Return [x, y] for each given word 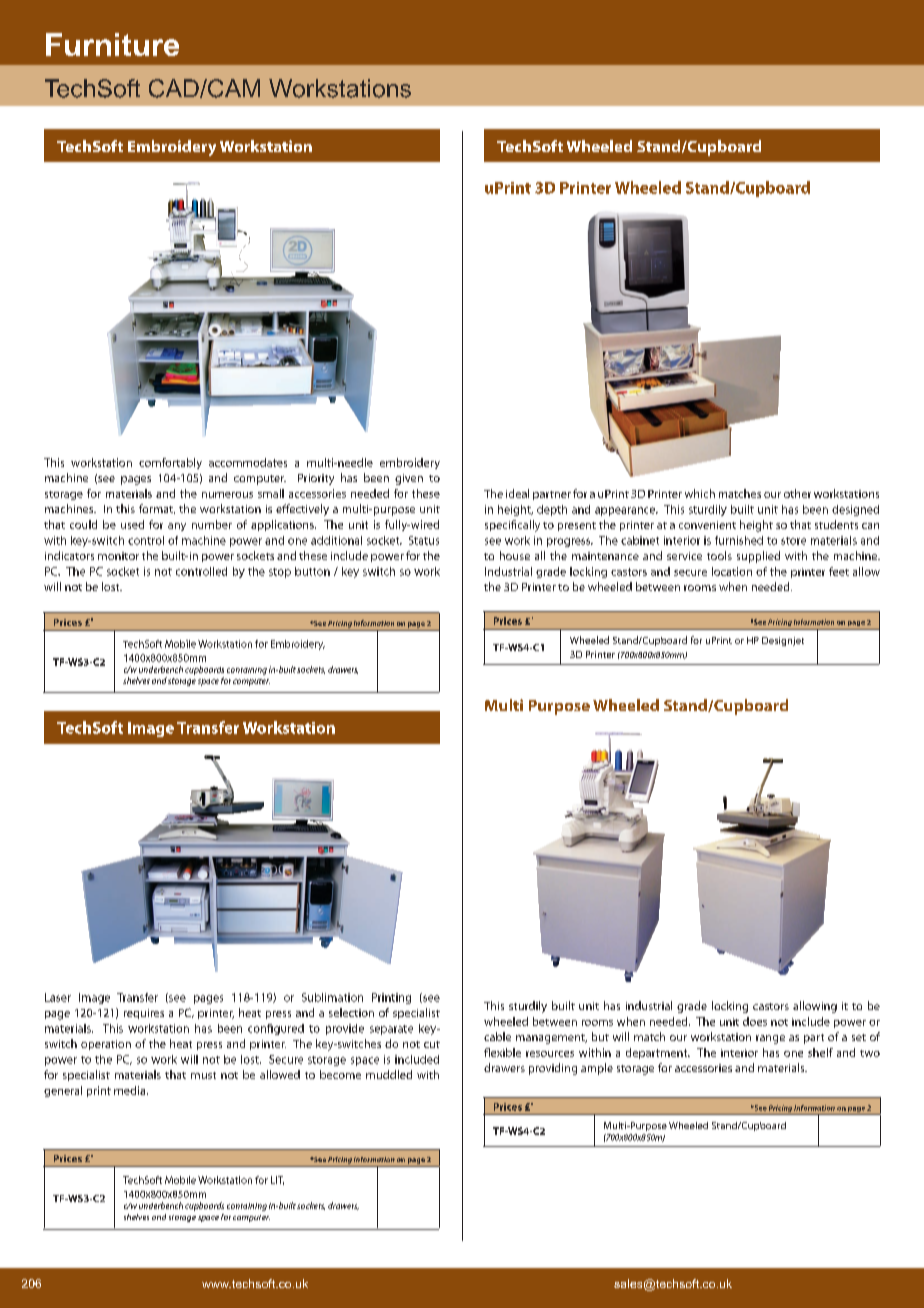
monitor [118, 556]
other [797, 493]
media [131, 1090]
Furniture [112, 44]
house [515, 555]
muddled [389, 1074]
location [732, 571]
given [409, 479]
